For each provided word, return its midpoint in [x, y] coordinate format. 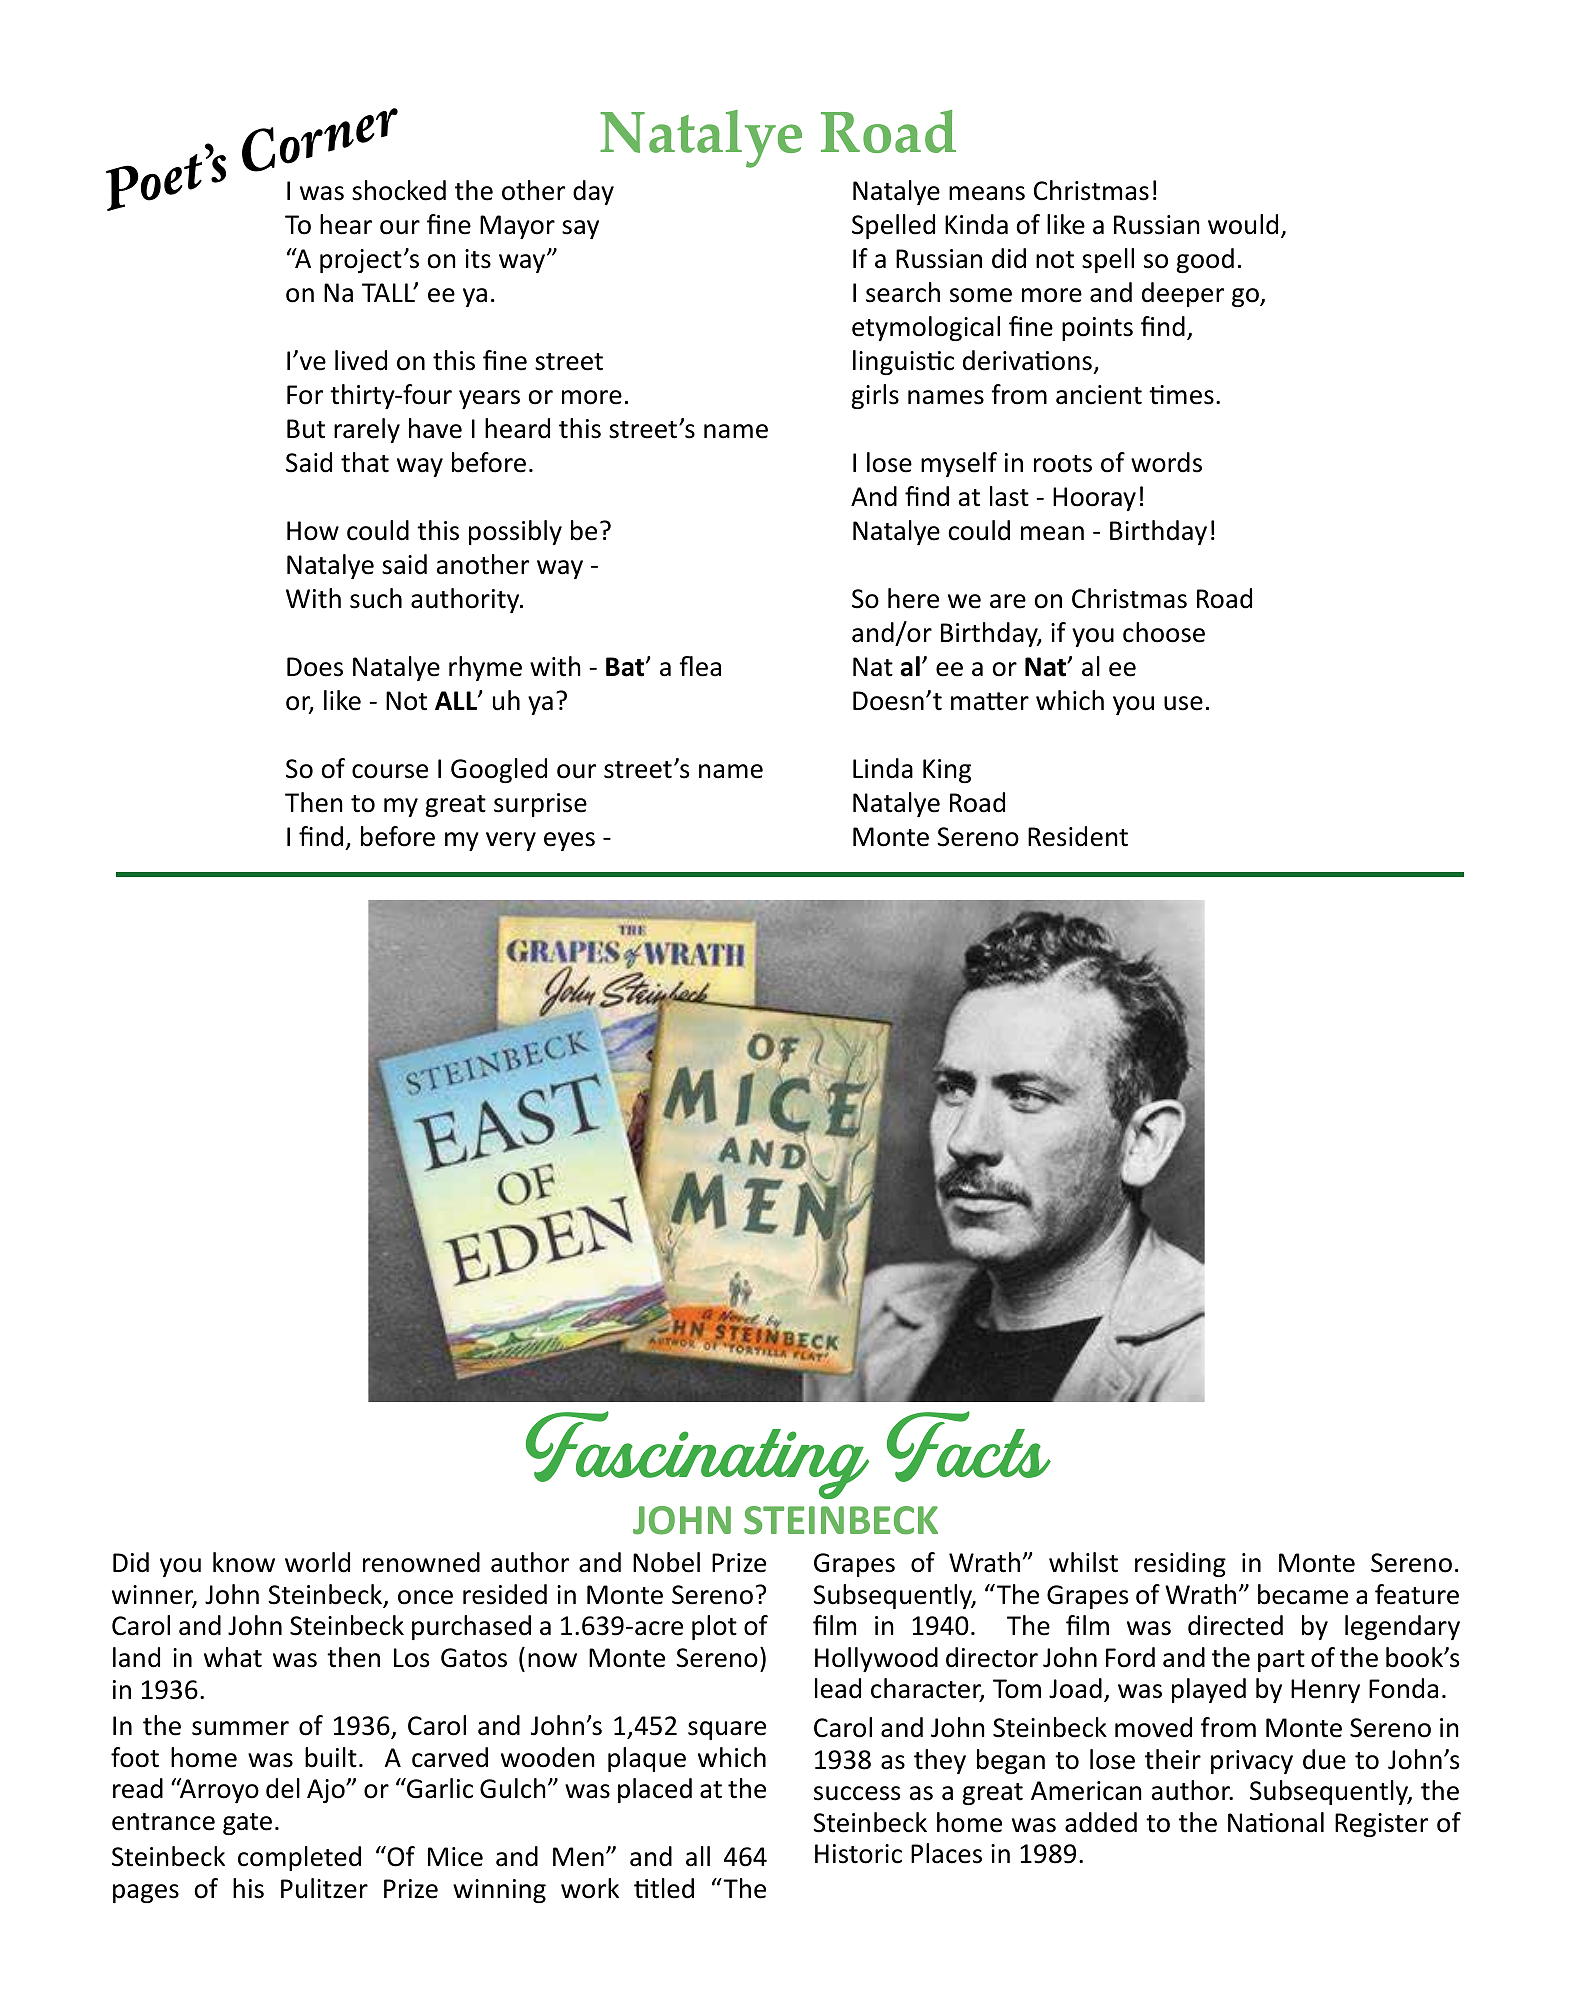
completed [299, 1858]
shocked [399, 190]
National [1276, 1822]
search [903, 292]
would [1243, 224]
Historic [858, 1854]
